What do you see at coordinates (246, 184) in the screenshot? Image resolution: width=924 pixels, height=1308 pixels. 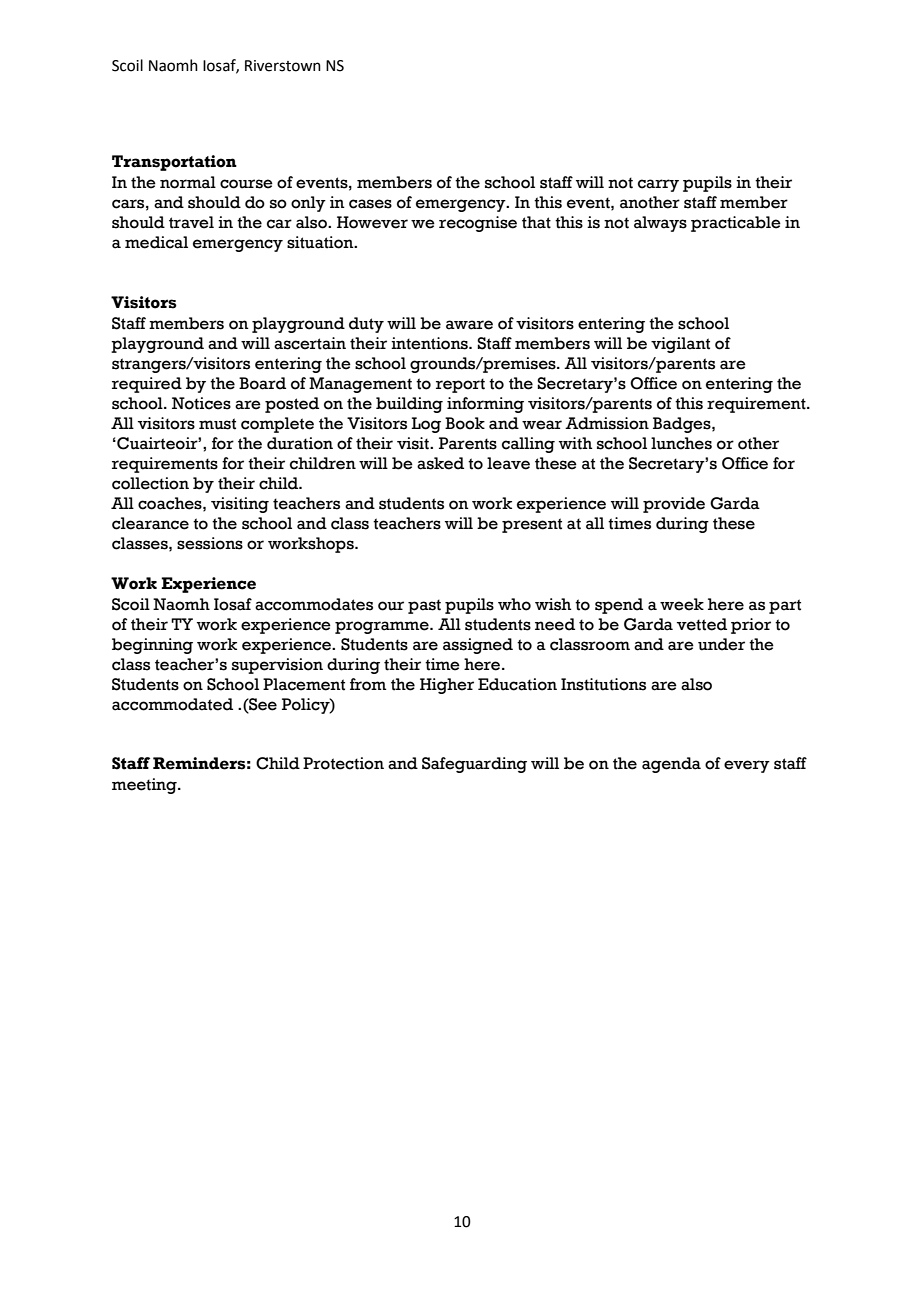 I see `course` at bounding box center [246, 184].
